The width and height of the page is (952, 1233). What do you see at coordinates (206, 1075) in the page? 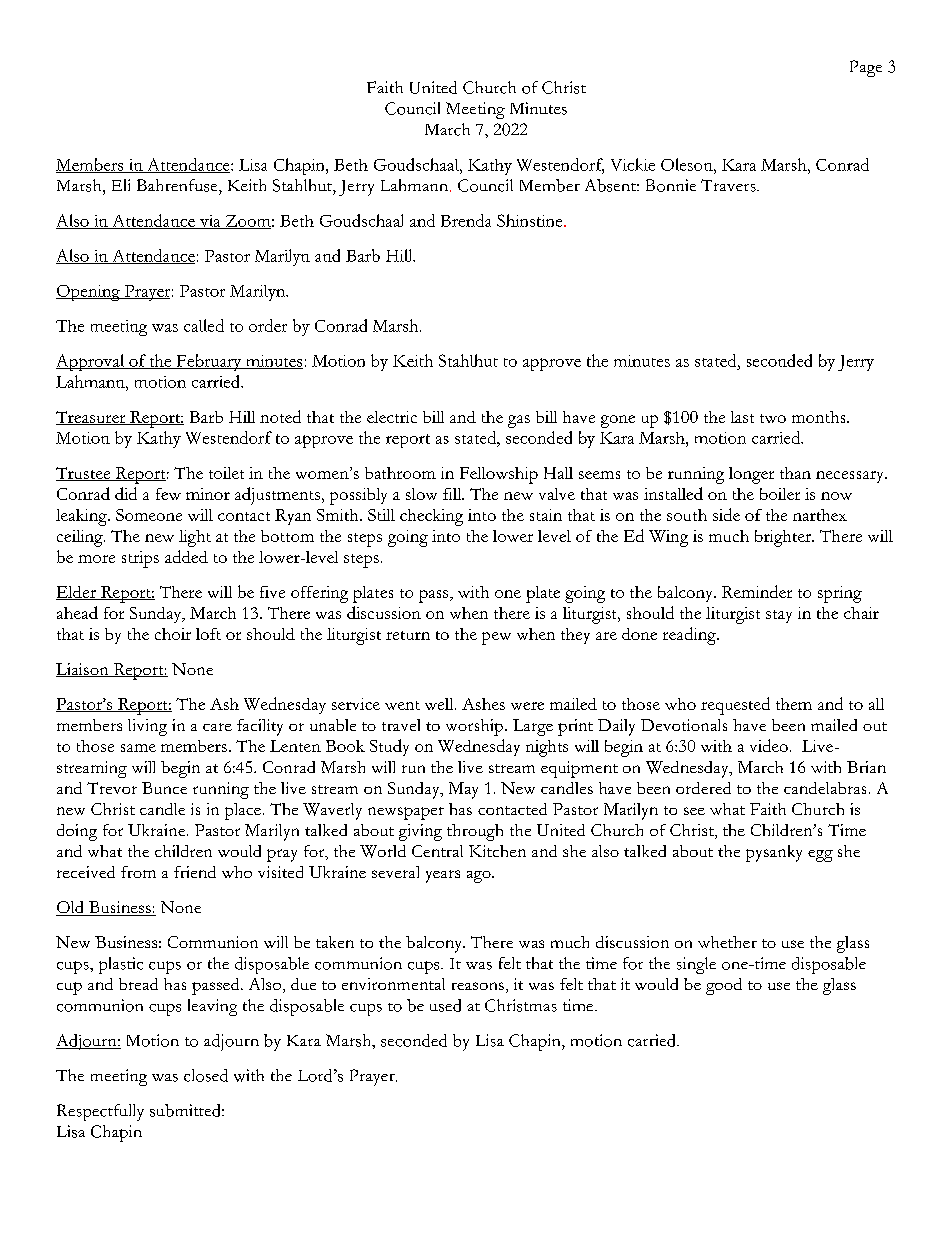
I see `closed` at bounding box center [206, 1075].
